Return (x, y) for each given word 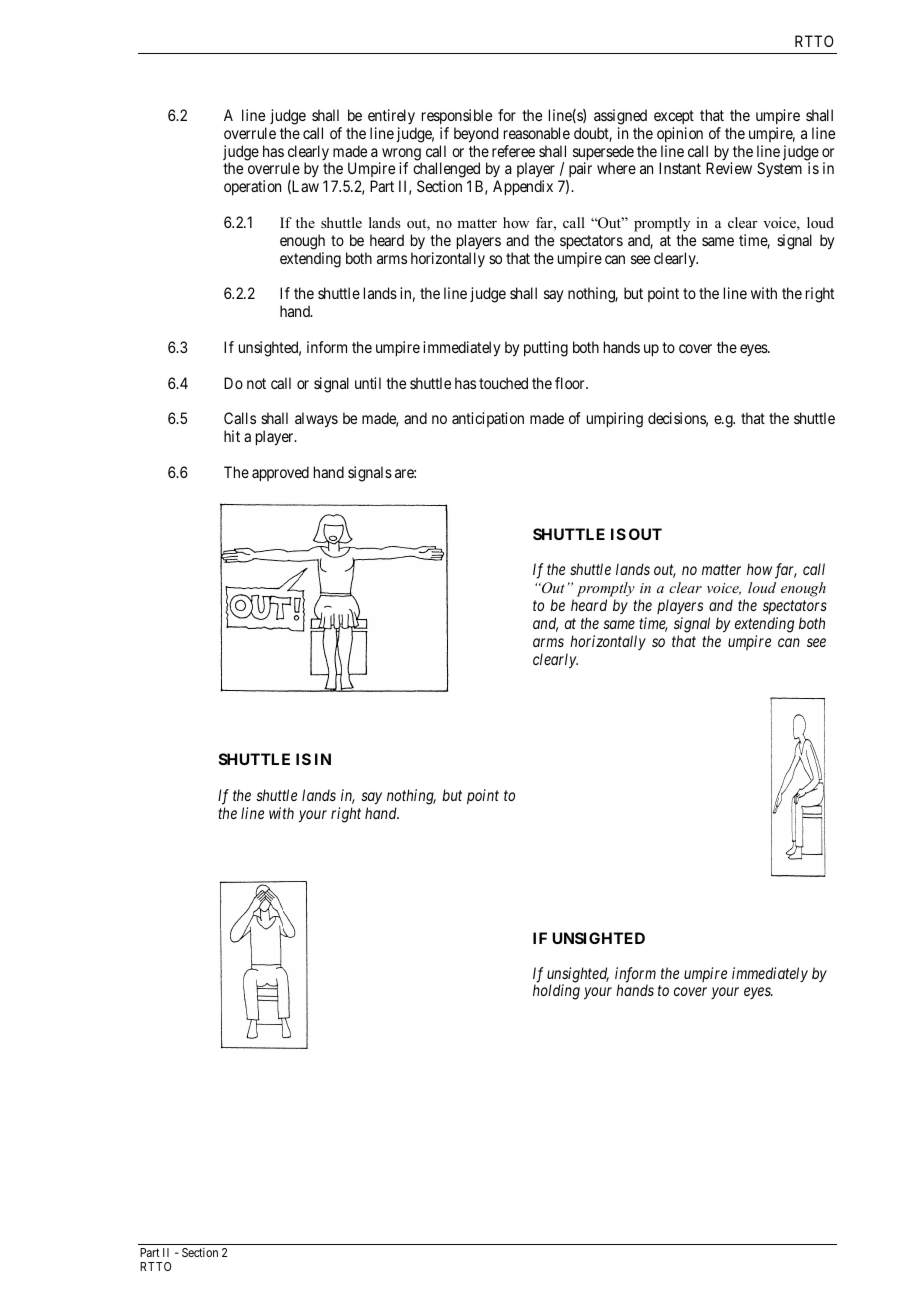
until (368, 383)
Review (729, 168)
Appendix (523, 188)
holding (556, 992)
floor (571, 383)
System (779, 170)
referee (513, 151)
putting (546, 349)
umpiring (615, 420)
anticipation (488, 419)
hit (232, 436)
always (316, 420)
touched (503, 383)
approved (280, 474)
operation (252, 187)
